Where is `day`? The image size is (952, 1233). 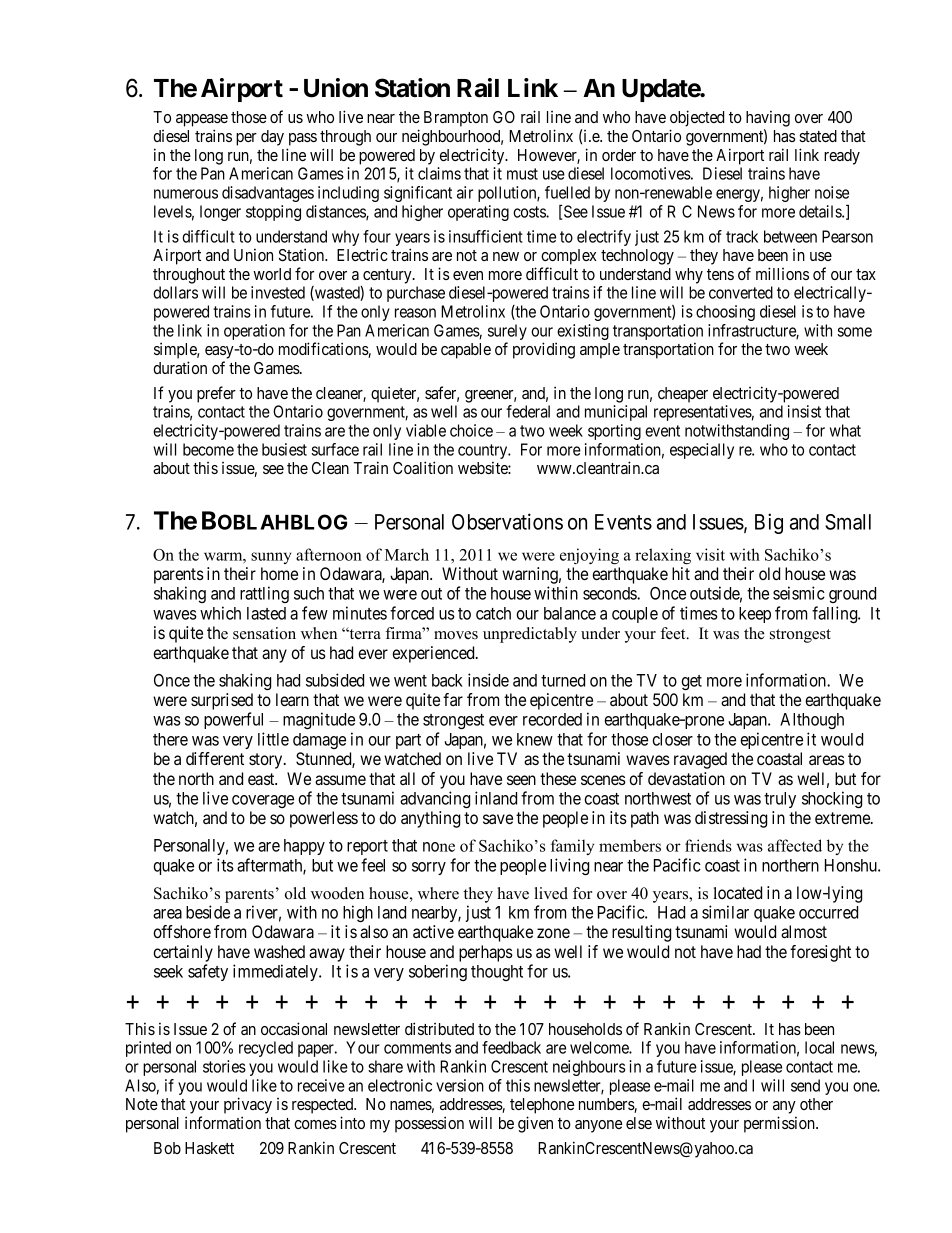
day is located at coordinates (272, 138).
